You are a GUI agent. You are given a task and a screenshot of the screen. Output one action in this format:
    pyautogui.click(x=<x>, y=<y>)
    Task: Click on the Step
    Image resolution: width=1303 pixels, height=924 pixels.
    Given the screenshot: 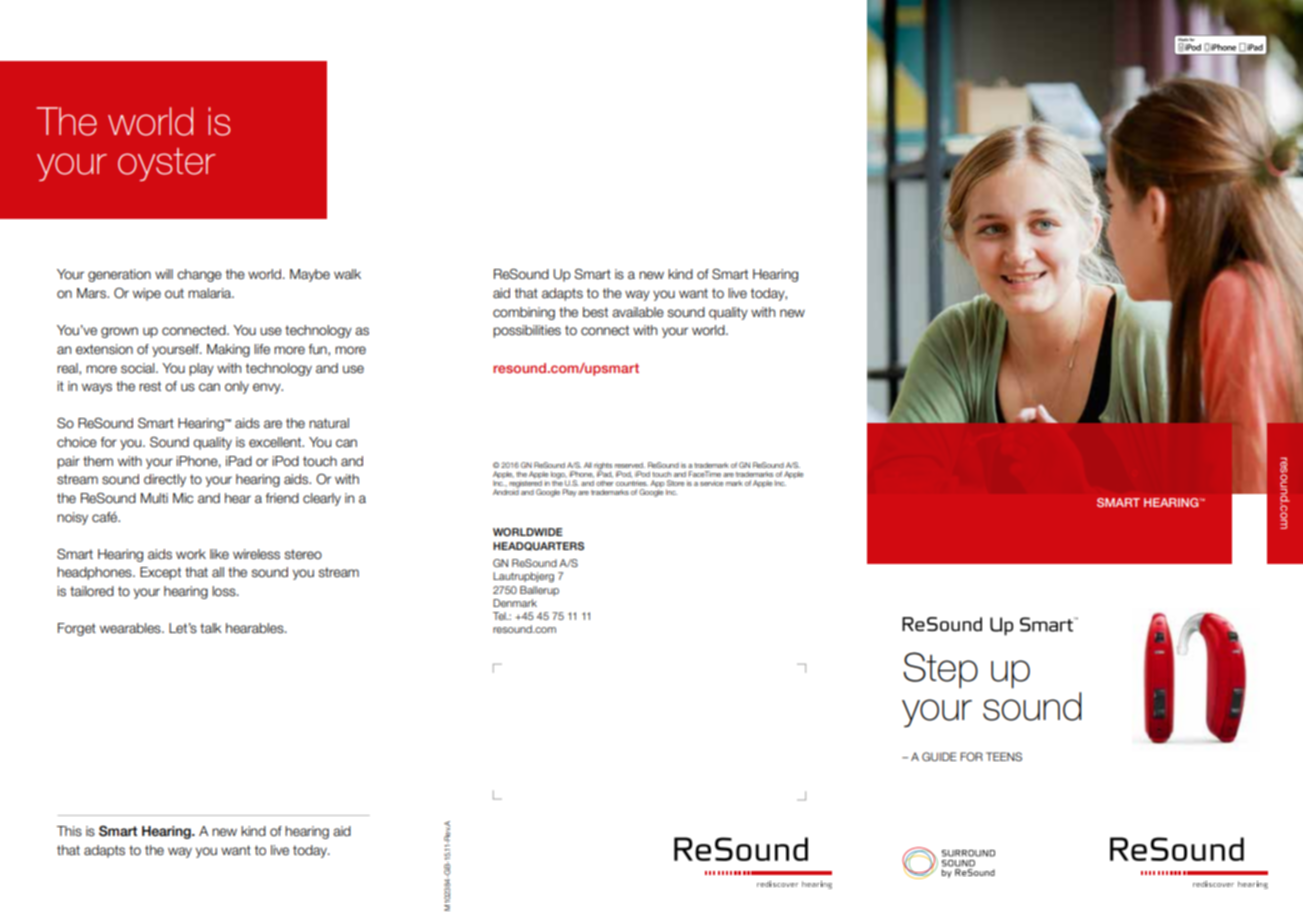 What is the action you would take?
    pyautogui.click(x=940, y=670)
